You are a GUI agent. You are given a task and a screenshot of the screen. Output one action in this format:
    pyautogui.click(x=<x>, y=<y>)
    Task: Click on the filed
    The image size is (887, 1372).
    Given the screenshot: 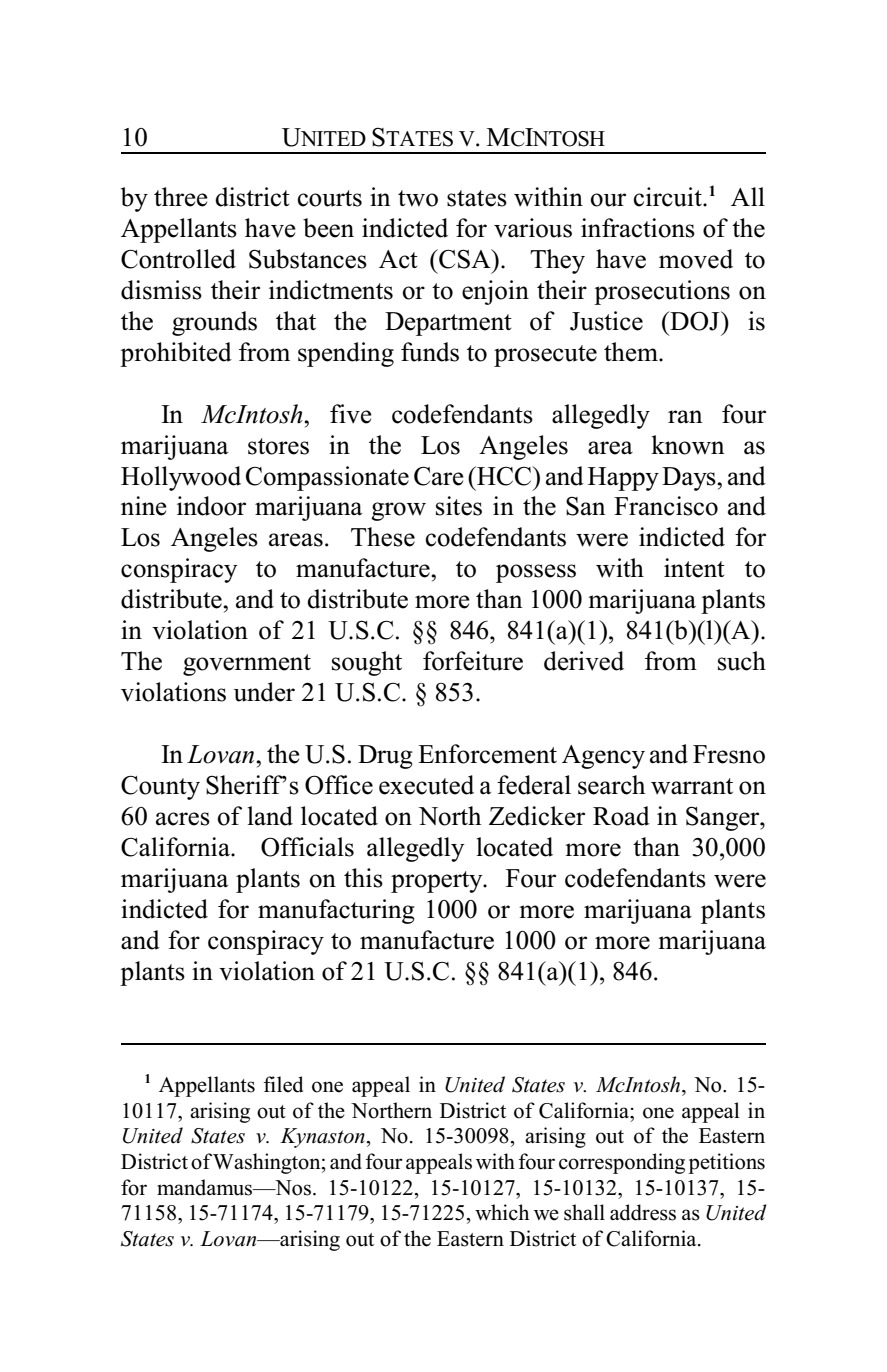 What is the action you would take?
    pyautogui.click(x=283, y=1084)
